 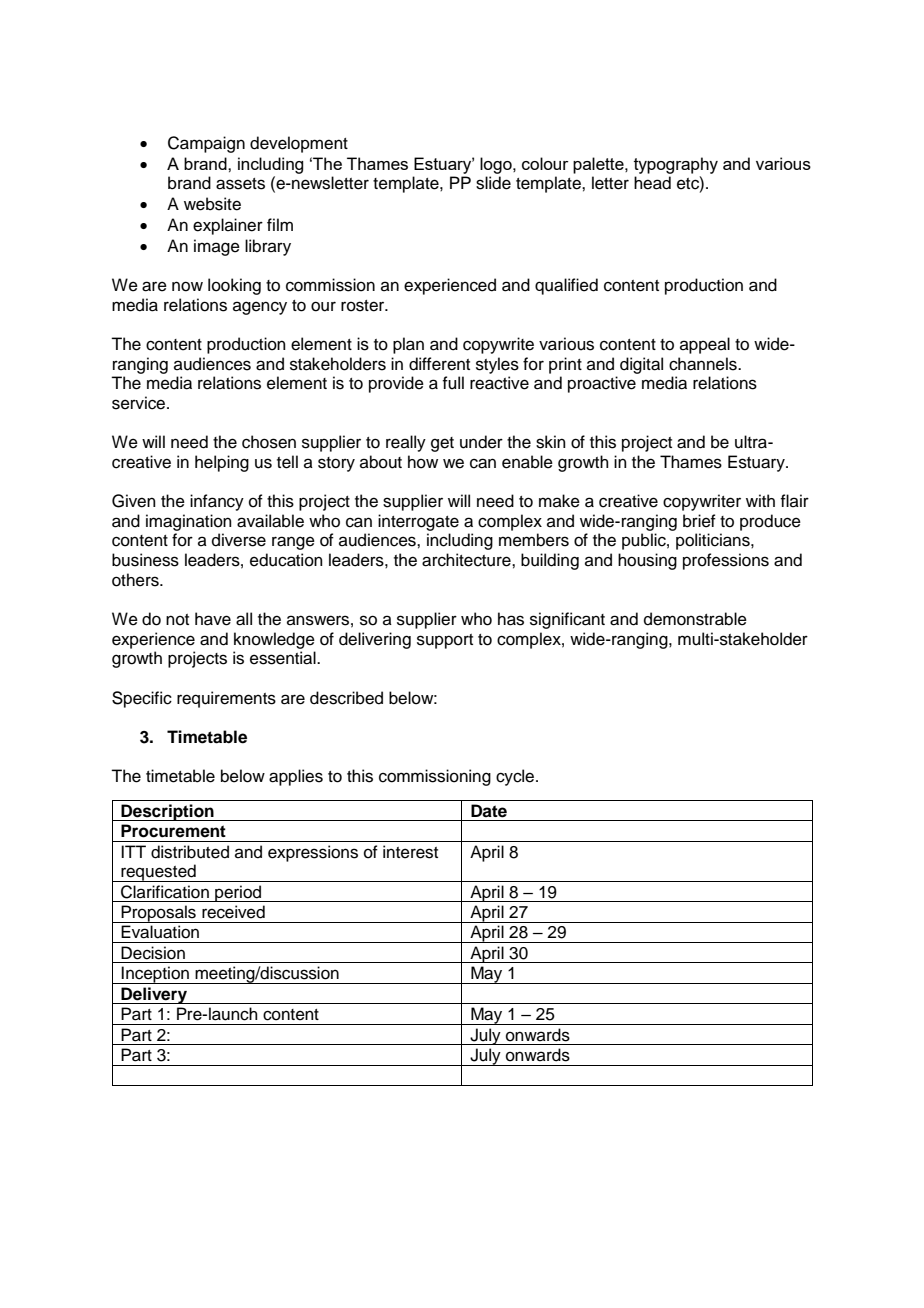 I want to click on typography, so click(x=676, y=165).
